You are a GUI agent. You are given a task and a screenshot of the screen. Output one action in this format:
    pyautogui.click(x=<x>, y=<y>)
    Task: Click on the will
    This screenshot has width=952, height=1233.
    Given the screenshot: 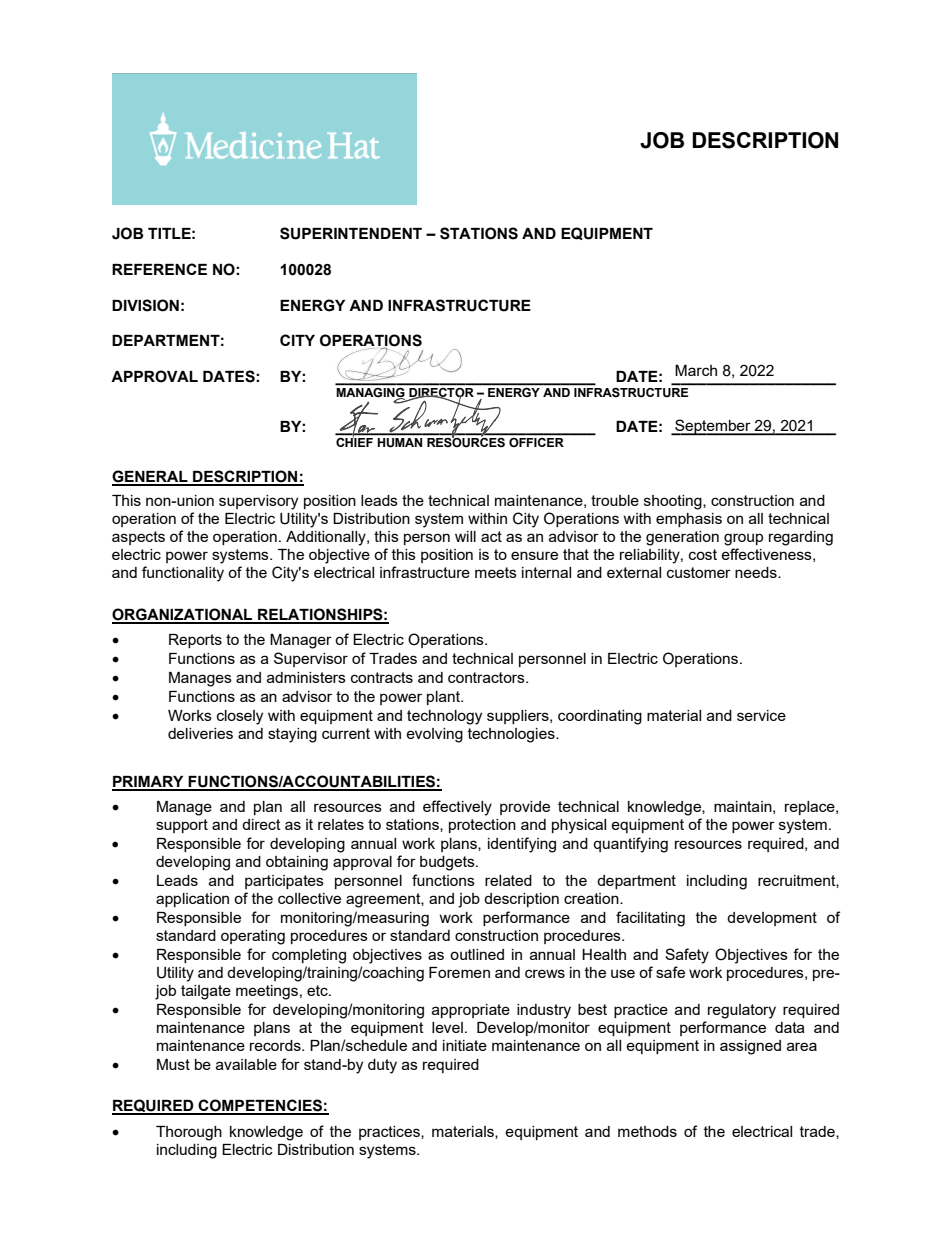 What is the action you would take?
    pyautogui.click(x=465, y=536)
